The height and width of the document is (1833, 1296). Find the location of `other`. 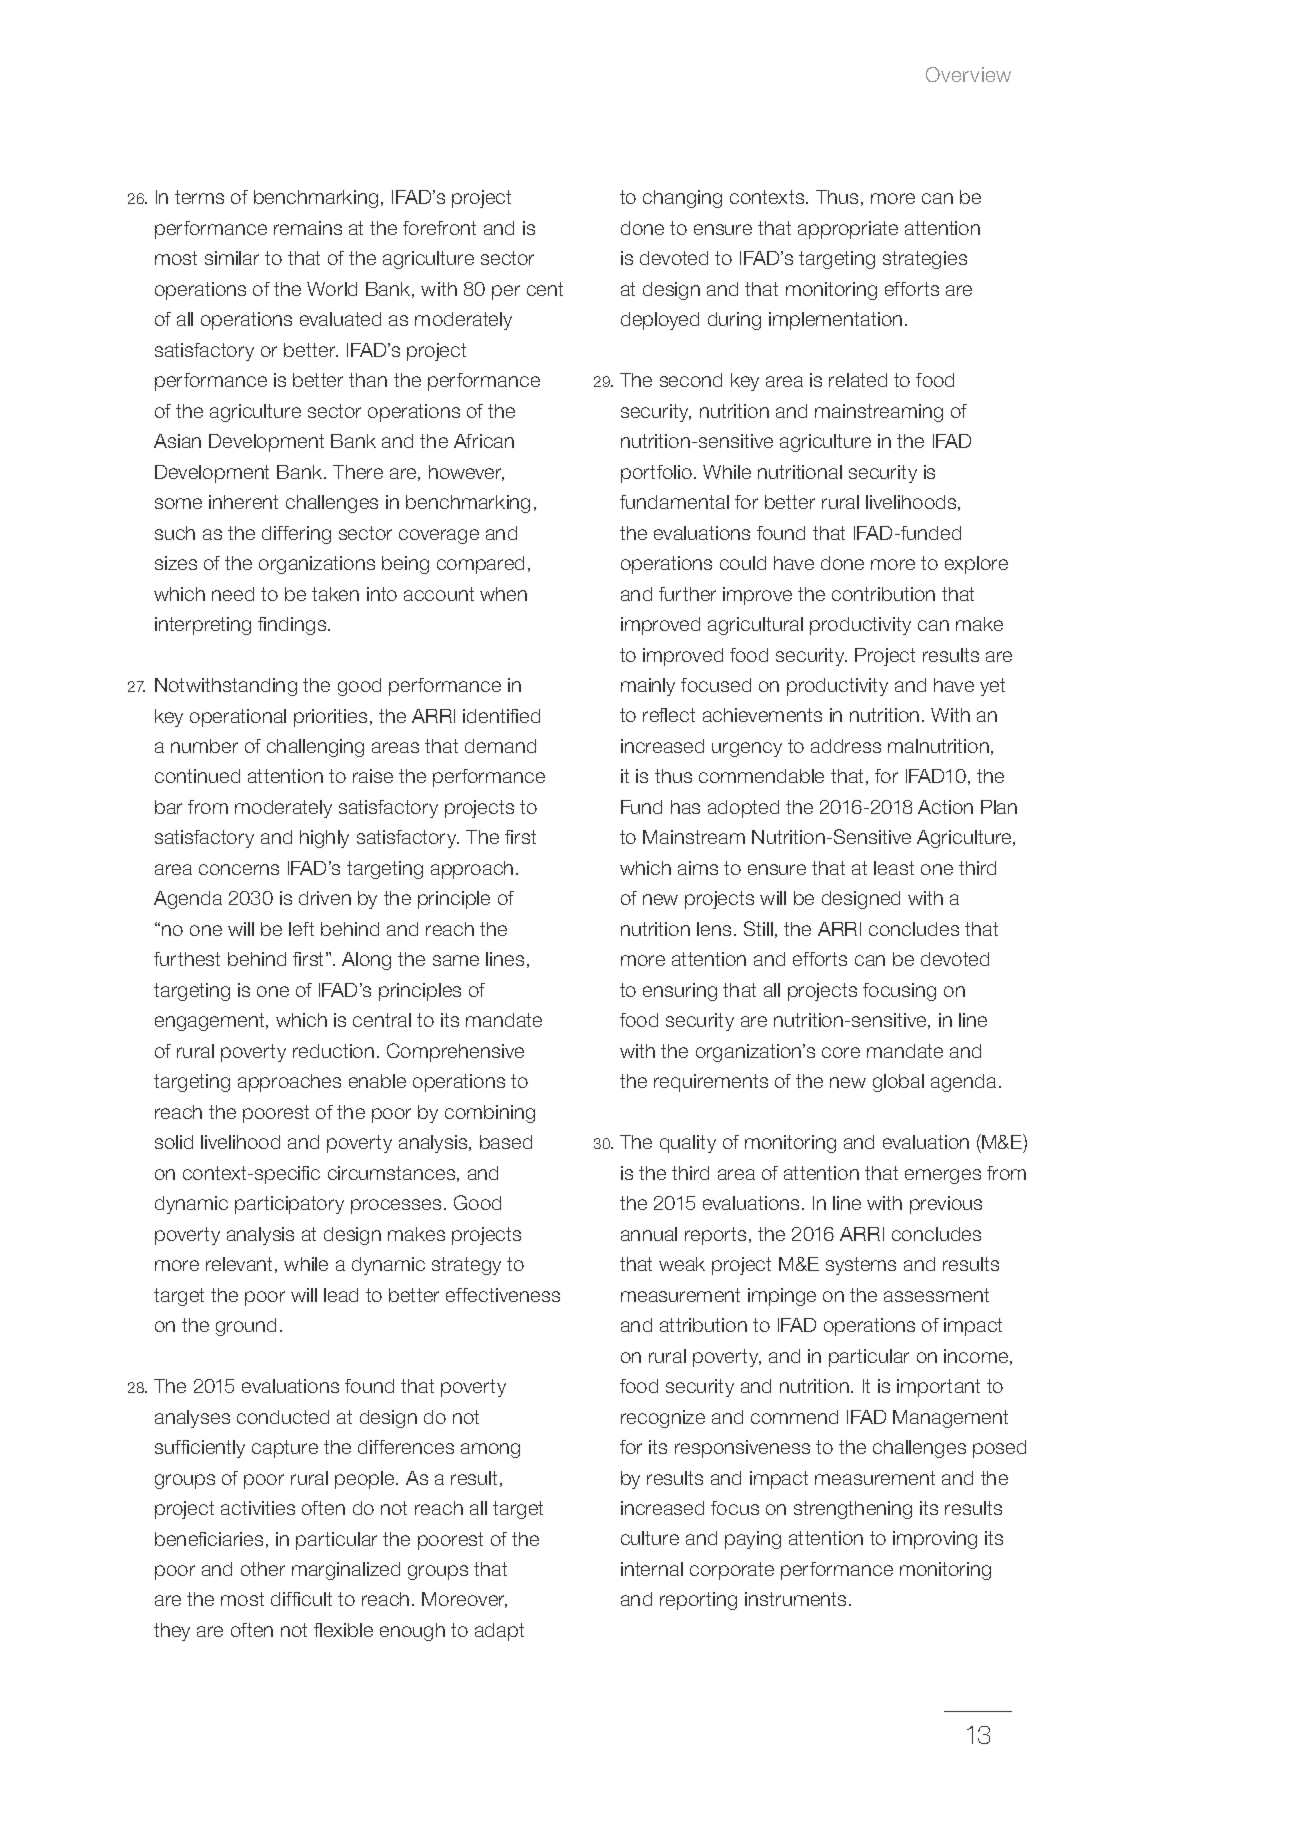

other is located at coordinates (263, 1569).
